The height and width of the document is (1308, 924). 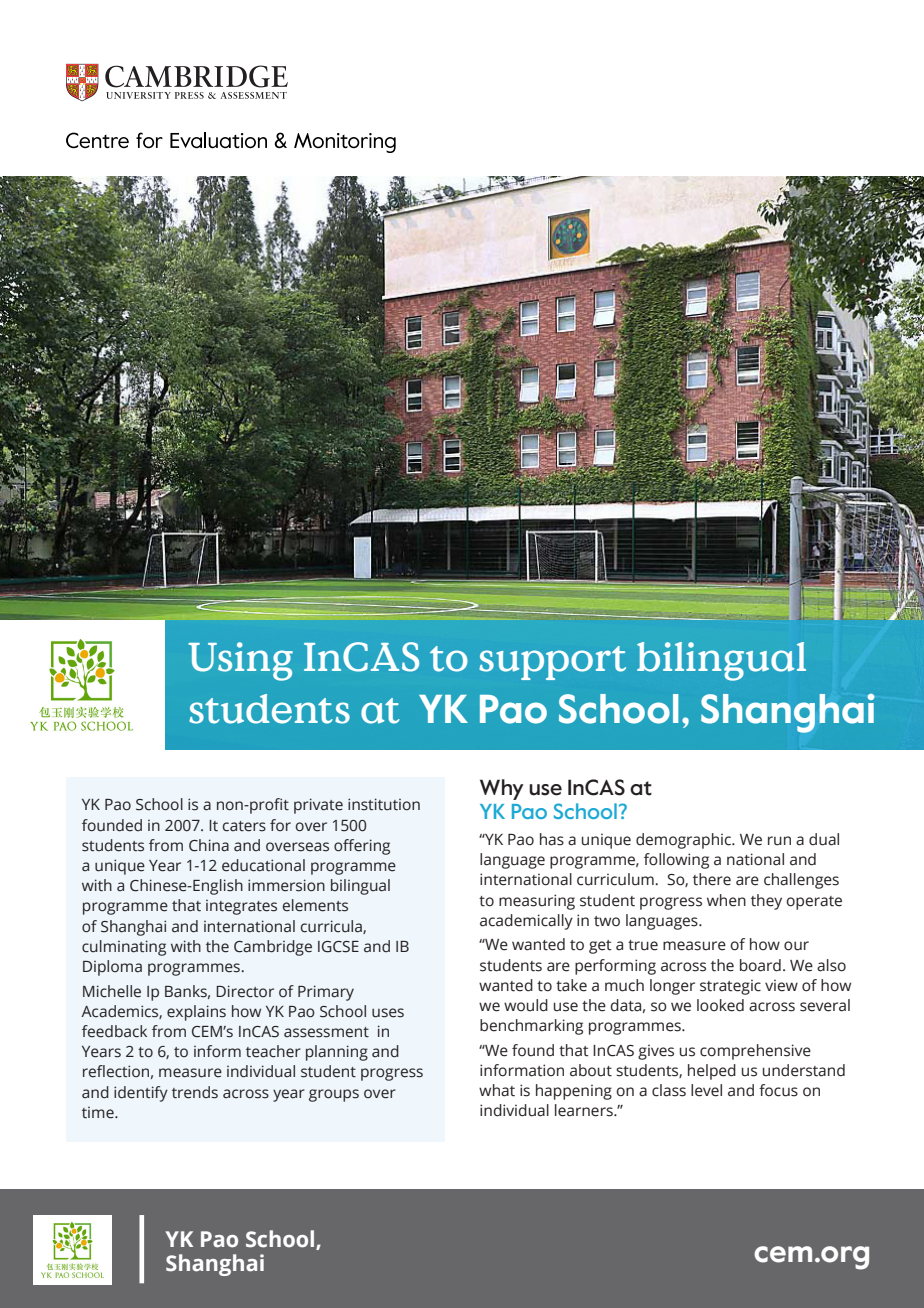 What do you see at coordinates (778, 1090) in the document?
I see `focus` at bounding box center [778, 1090].
